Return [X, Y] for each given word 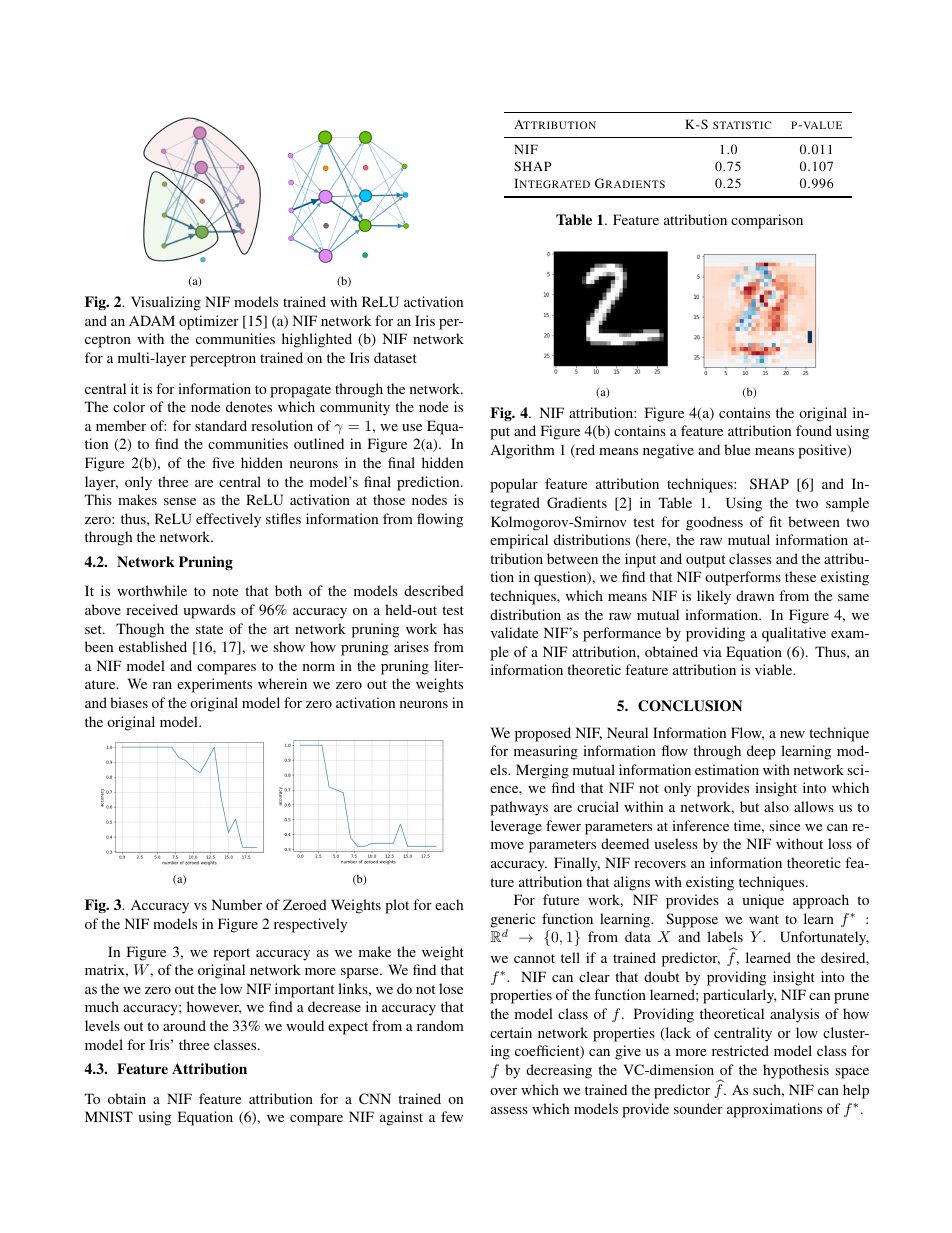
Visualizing [166, 303]
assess [509, 1110]
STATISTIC [742, 125]
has [453, 628]
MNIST [109, 1116]
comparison [767, 221]
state [209, 629]
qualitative [794, 634]
